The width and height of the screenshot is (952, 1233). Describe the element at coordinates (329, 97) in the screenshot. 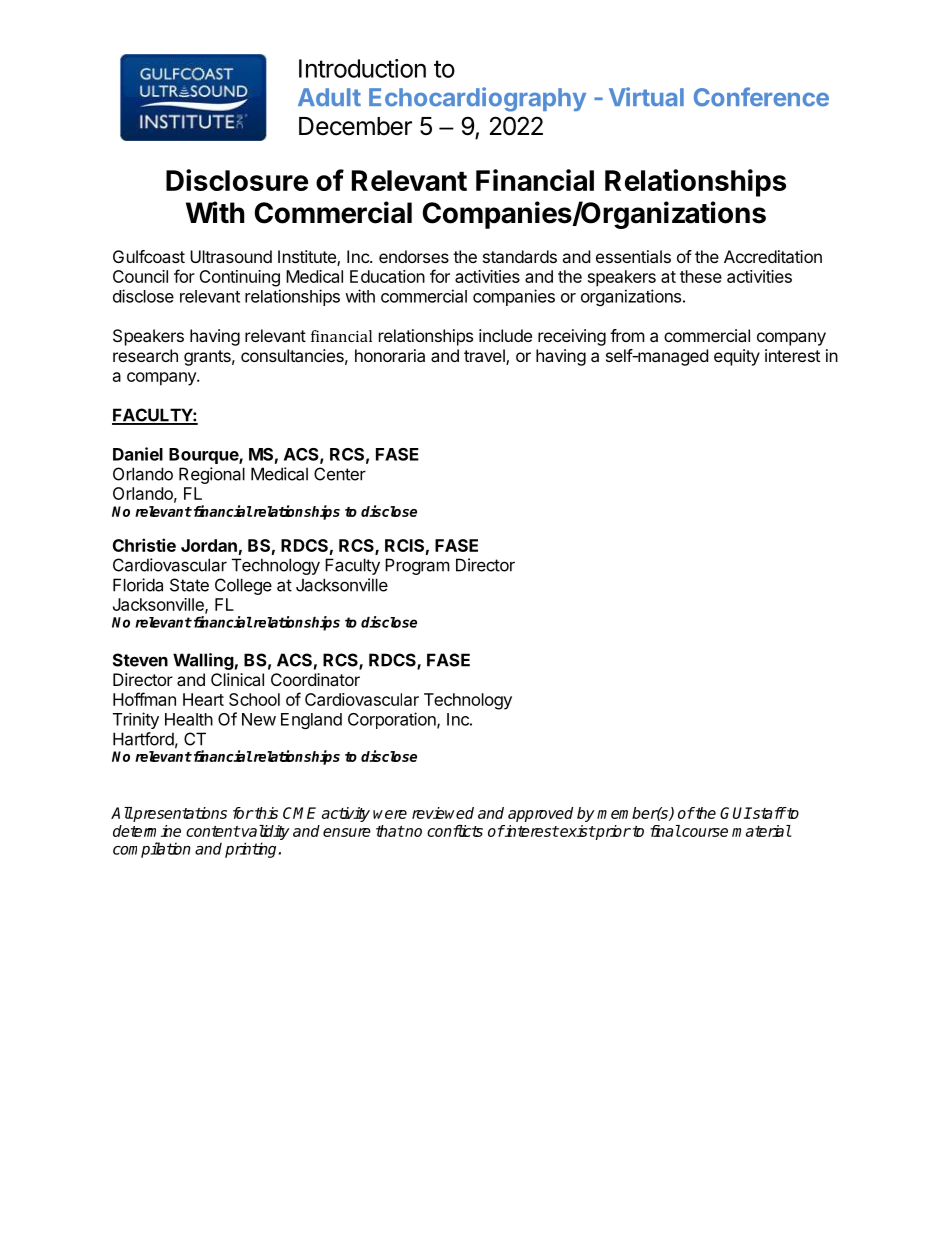

I see `Adult` at that location.
